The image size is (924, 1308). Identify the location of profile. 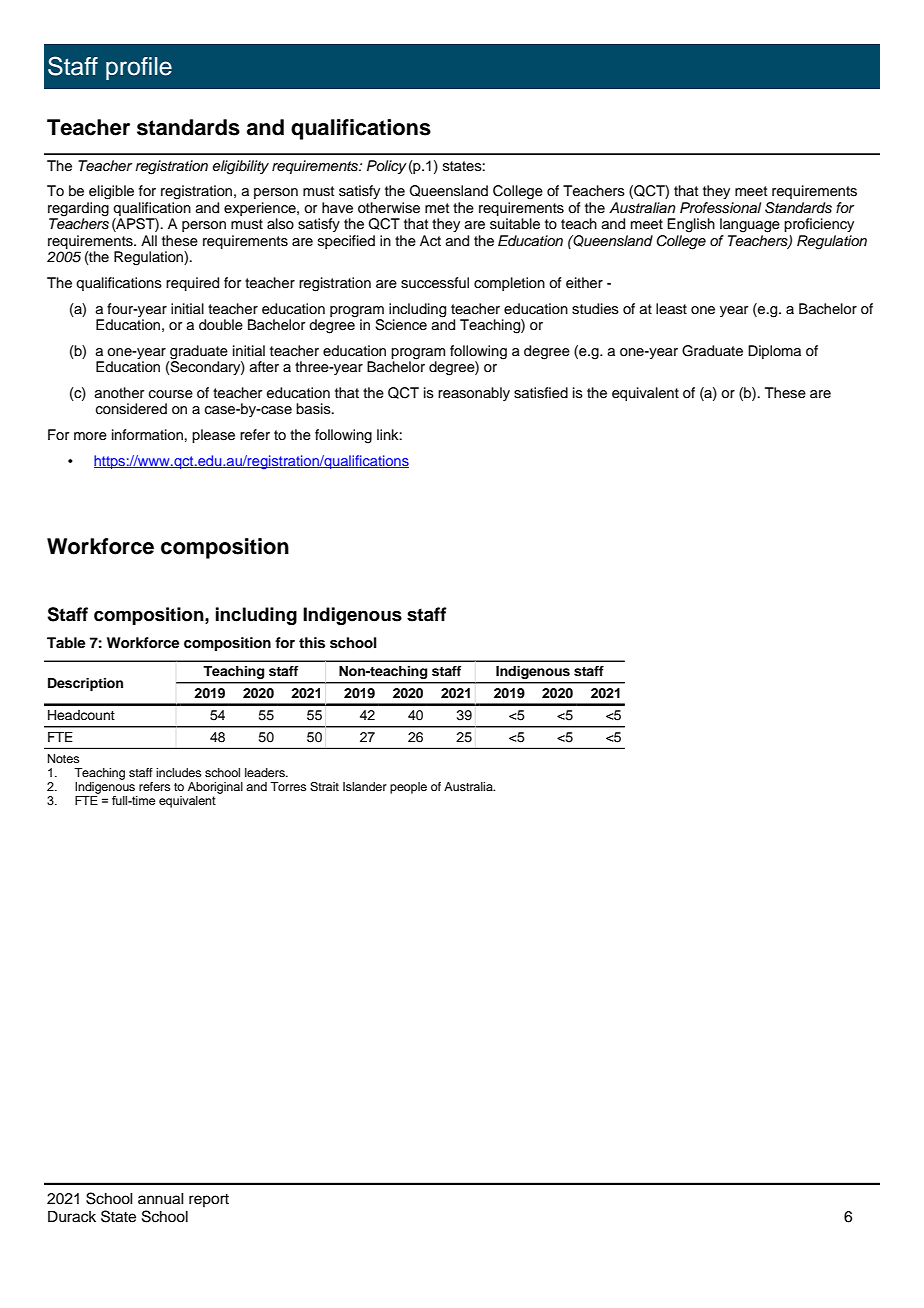
(139, 68).
